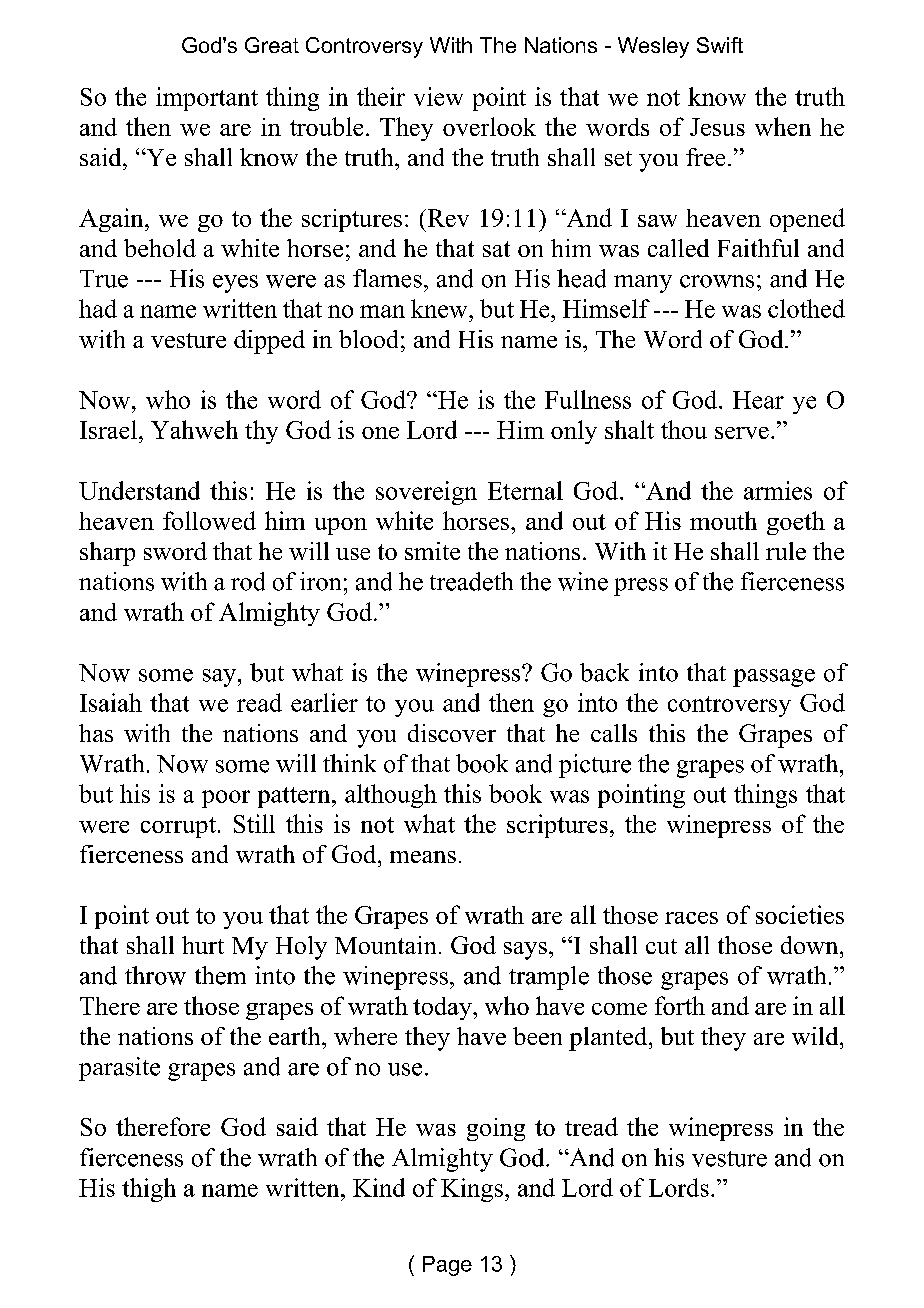 The height and width of the image is (1308, 924). I want to click on races, so click(691, 918).
